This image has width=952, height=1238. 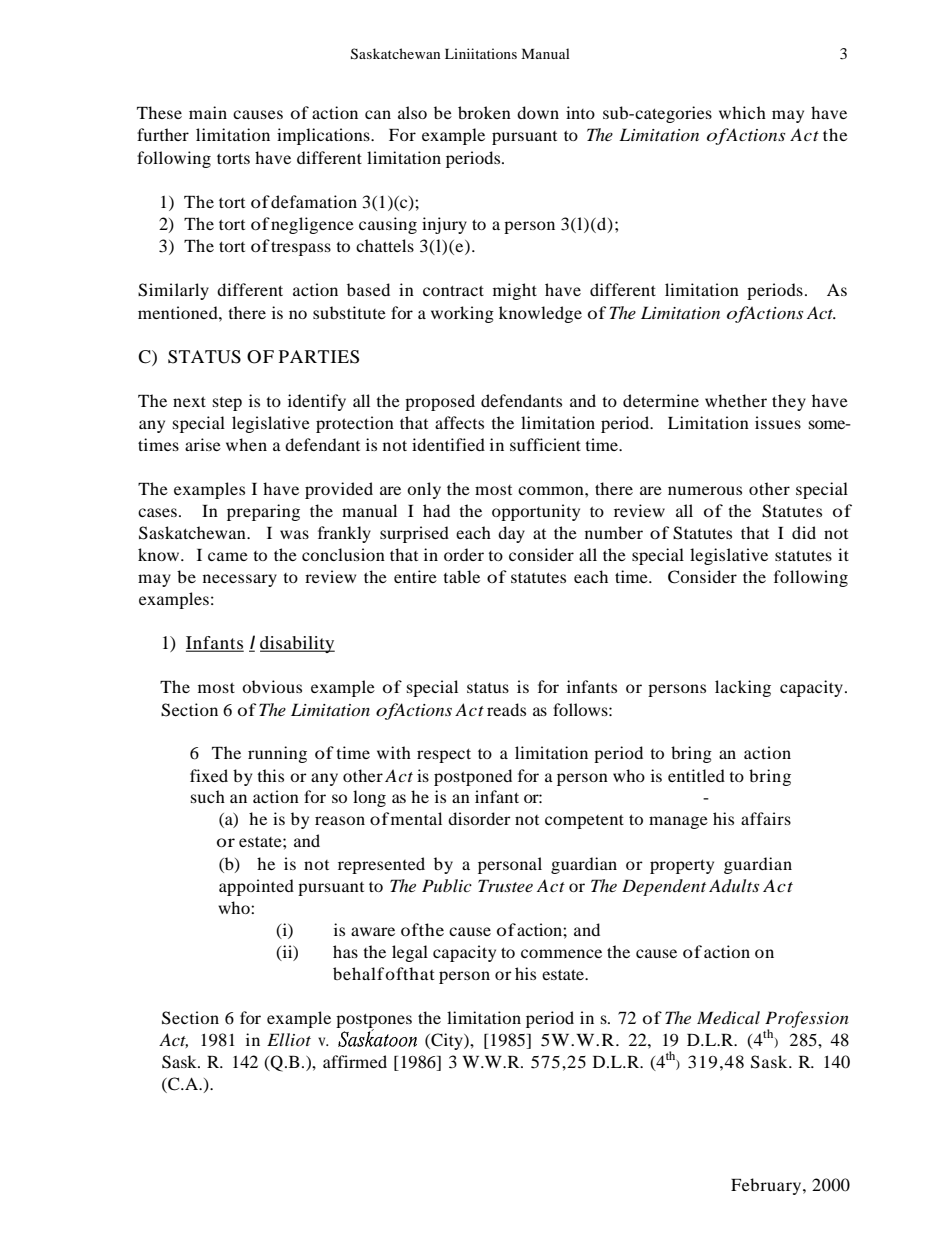 What do you see at coordinates (506, 709) in the image?
I see `reads` at bounding box center [506, 709].
